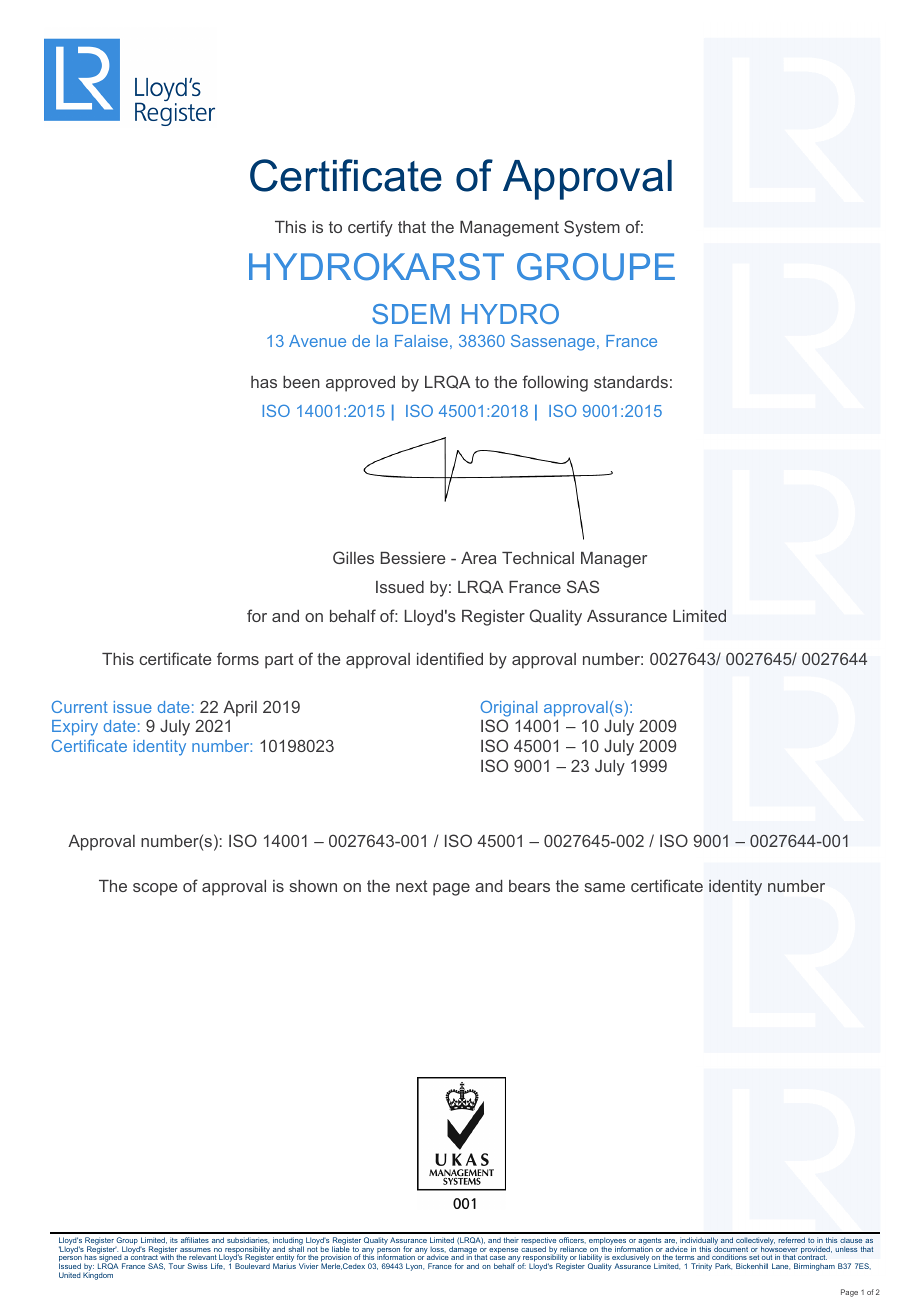  Describe the element at coordinates (509, 229) in the screenshot. I see `Management` at that location.
